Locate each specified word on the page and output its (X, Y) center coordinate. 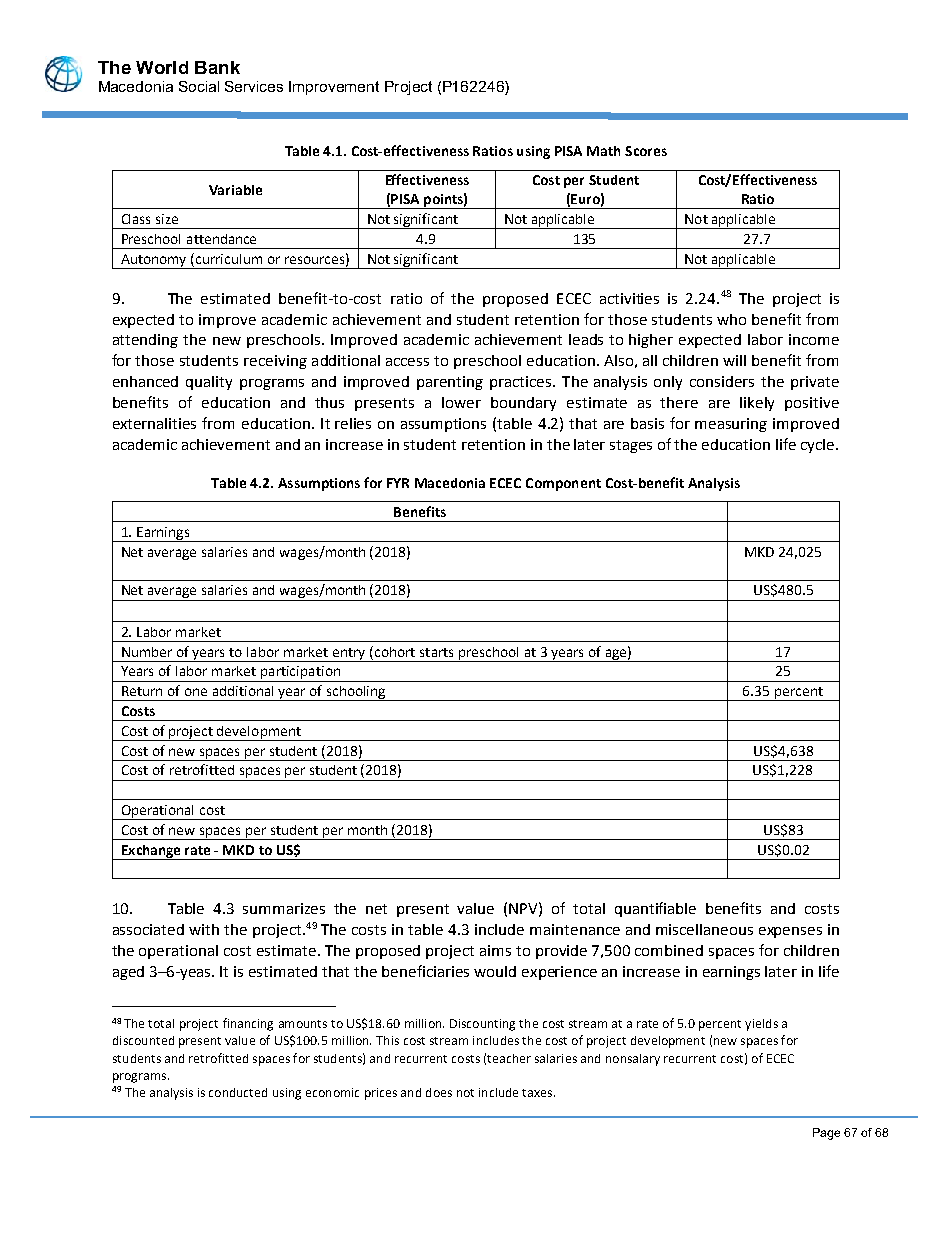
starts (436, 652)
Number (147, 652)
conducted (238, 1092)
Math (603, 151)
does (439, 1092)
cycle (819, 446)
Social (199, 86)
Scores (646, 151)
